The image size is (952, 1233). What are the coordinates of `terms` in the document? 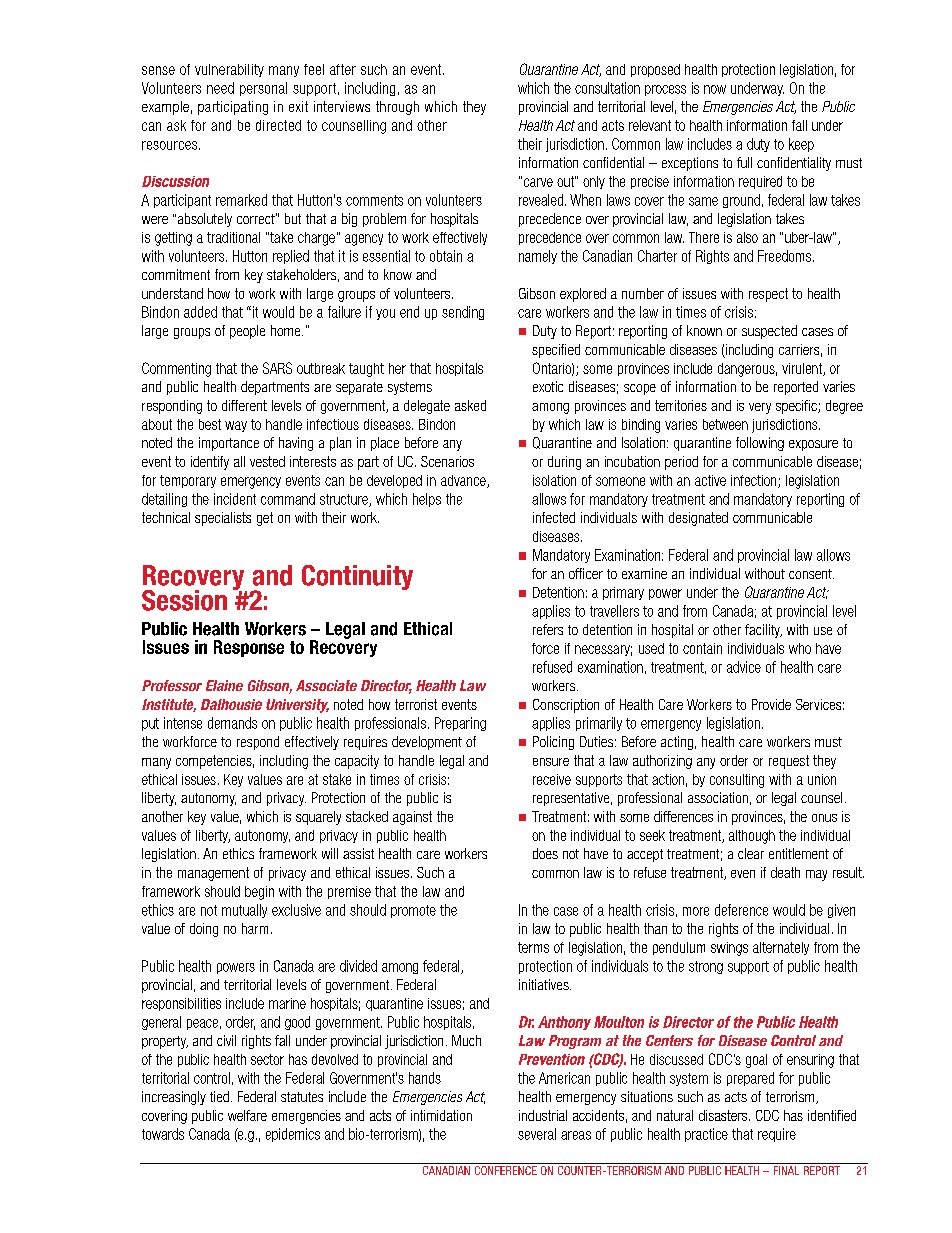 It's located at (533, 947).
